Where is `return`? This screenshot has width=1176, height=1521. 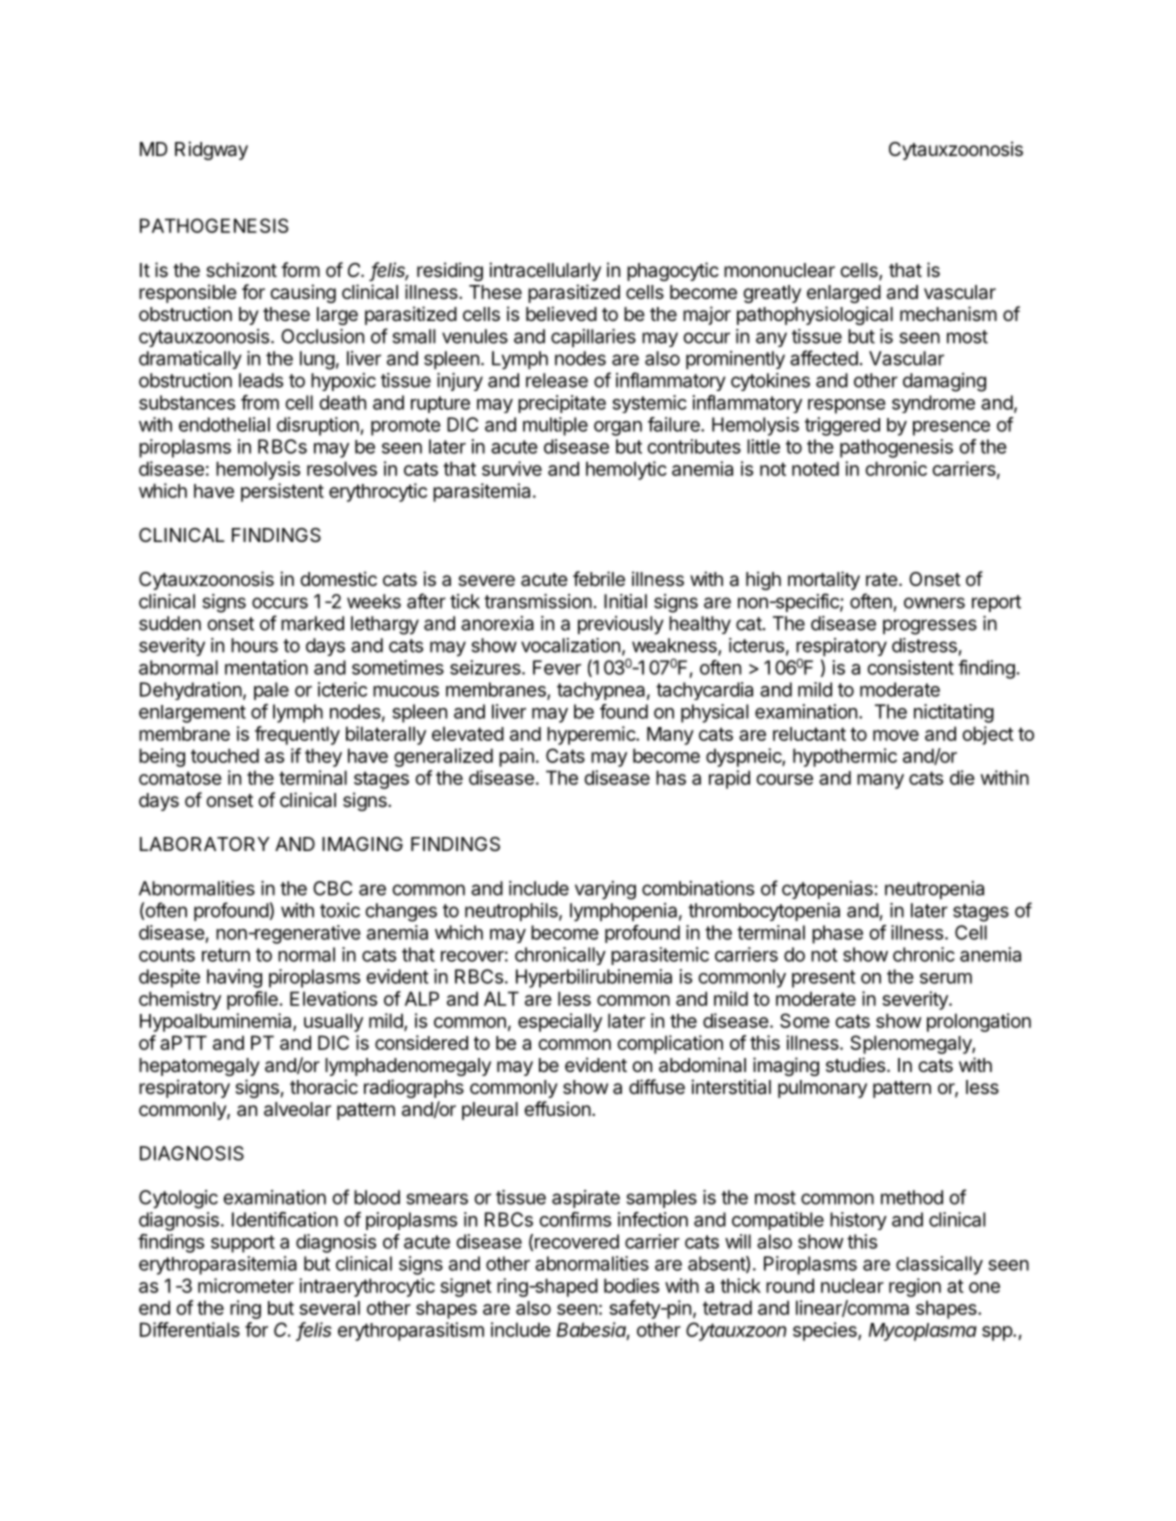
return is located at coordinates (226, 955).
